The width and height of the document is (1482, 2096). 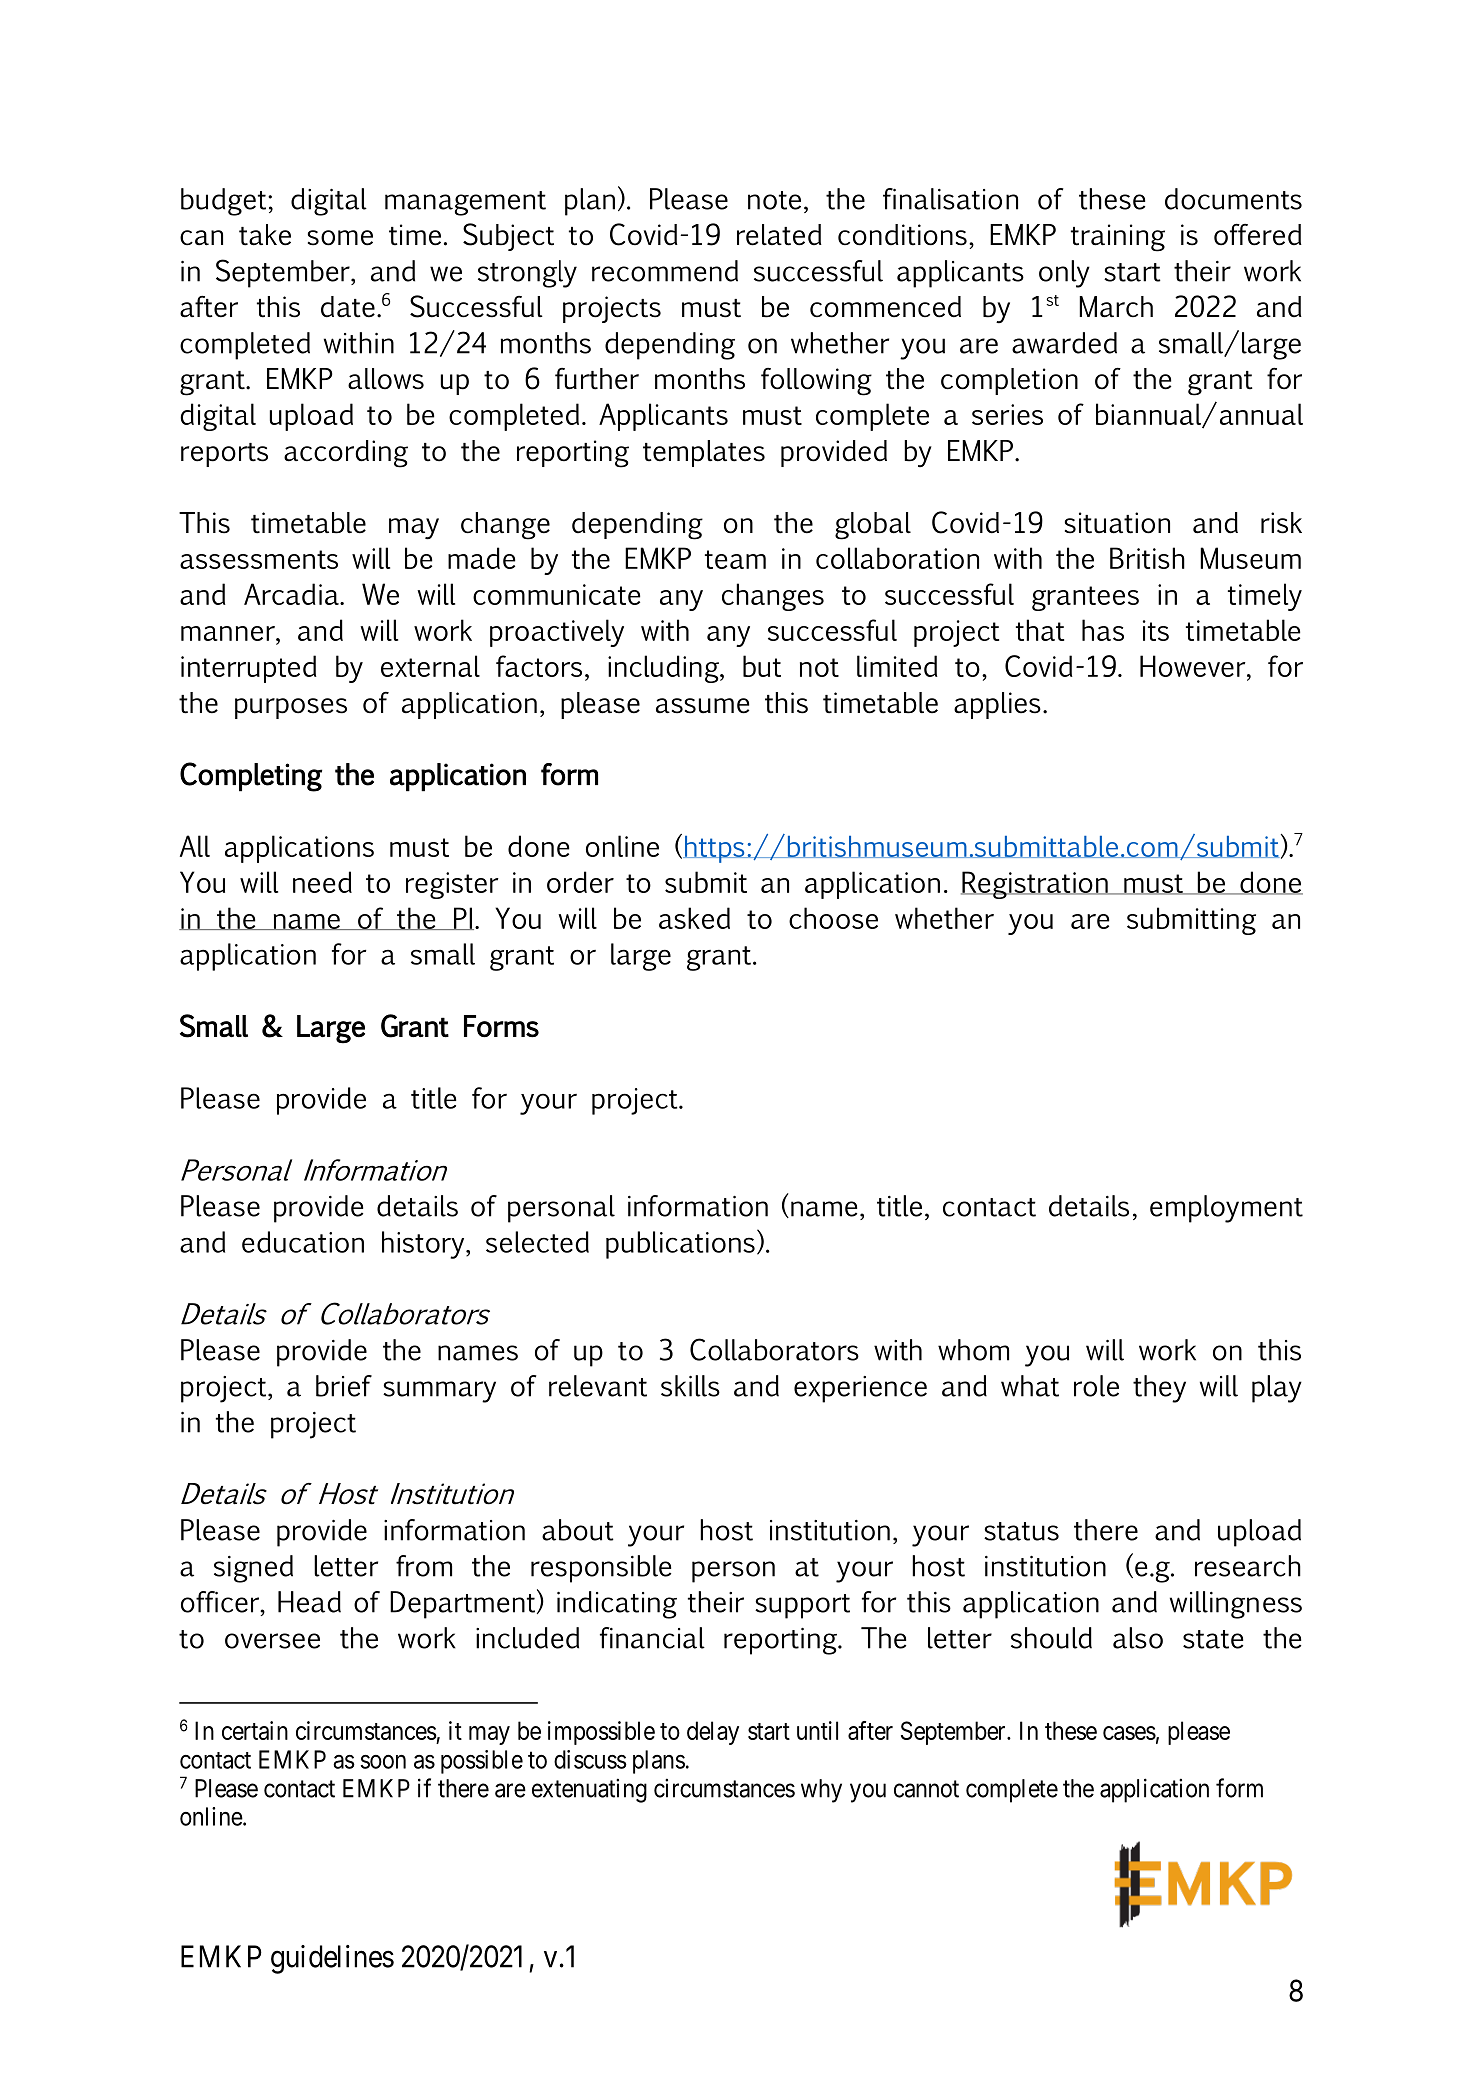 I want to click on Arcadia, so click(x=292, y=594).
